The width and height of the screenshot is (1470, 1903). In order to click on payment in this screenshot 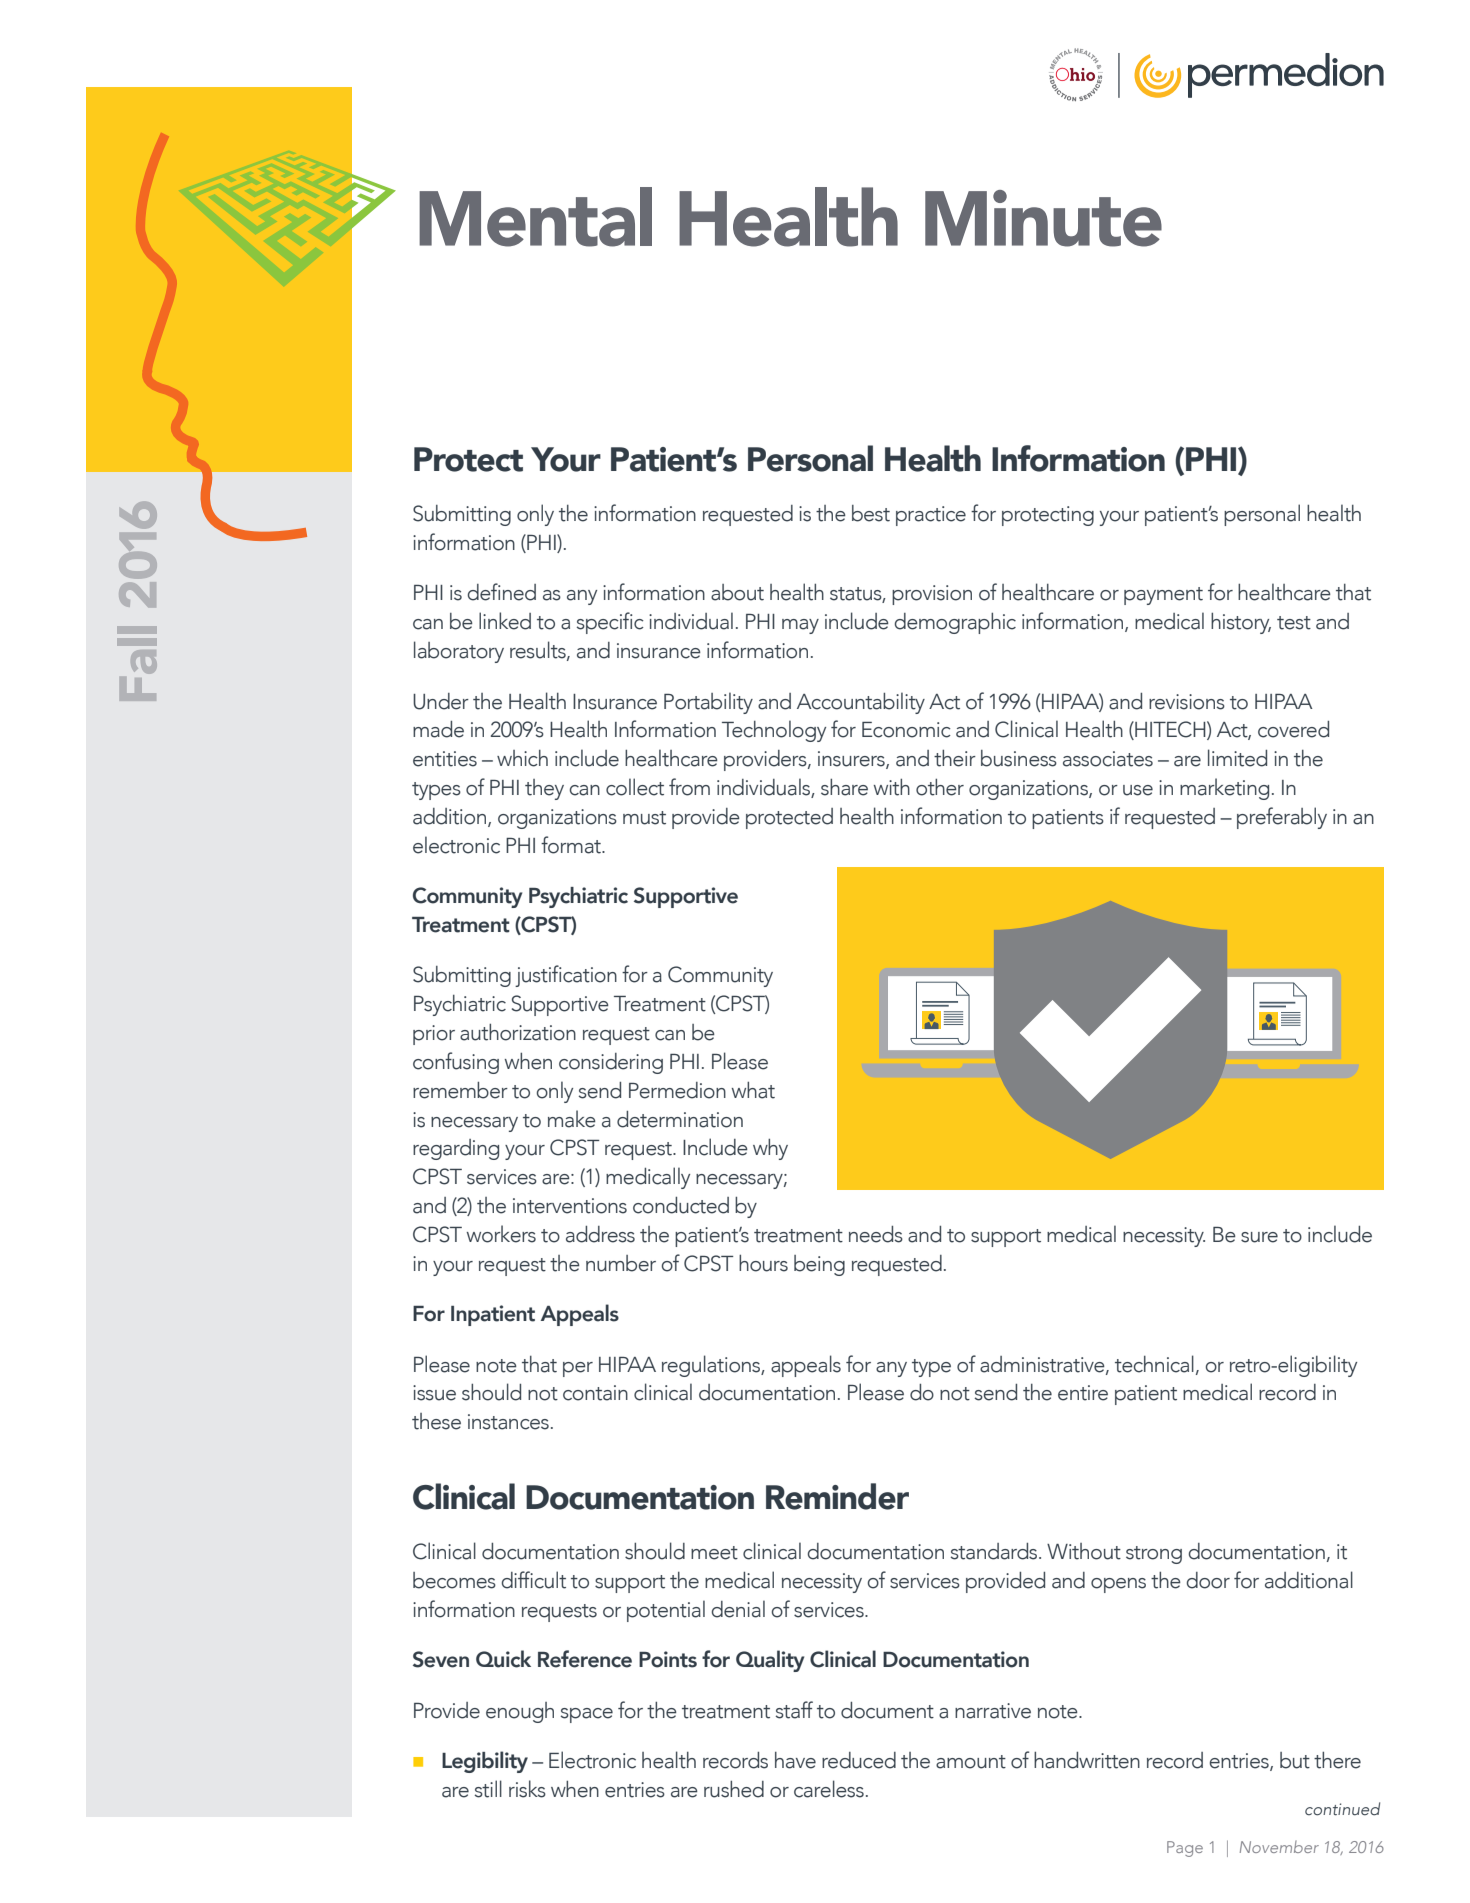, I will do `click(1163, 596)`.
